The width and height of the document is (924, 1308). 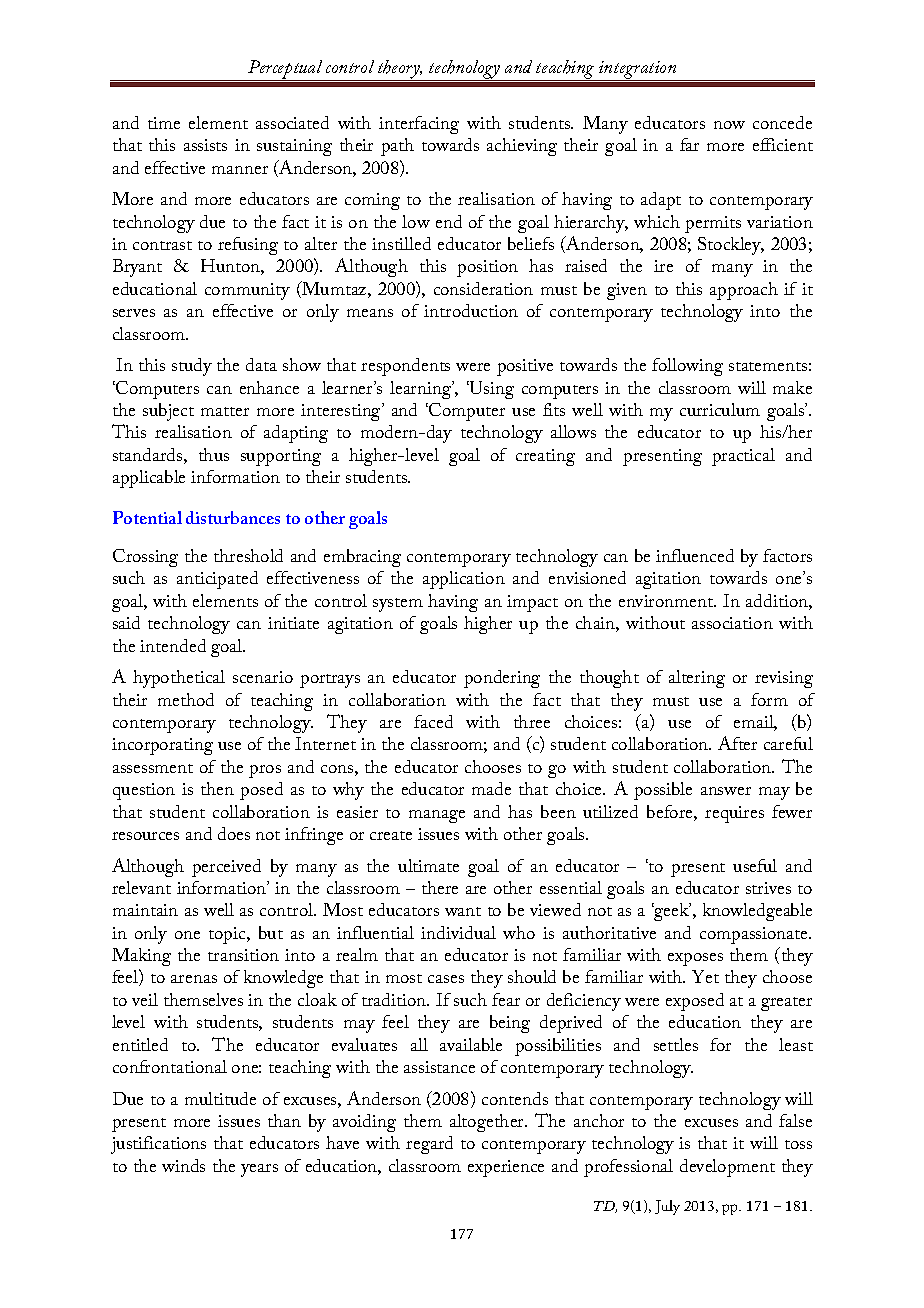 What do you see at coordinates (234, 833) in the document?
I see `does` at bounding box center [234, 833].
